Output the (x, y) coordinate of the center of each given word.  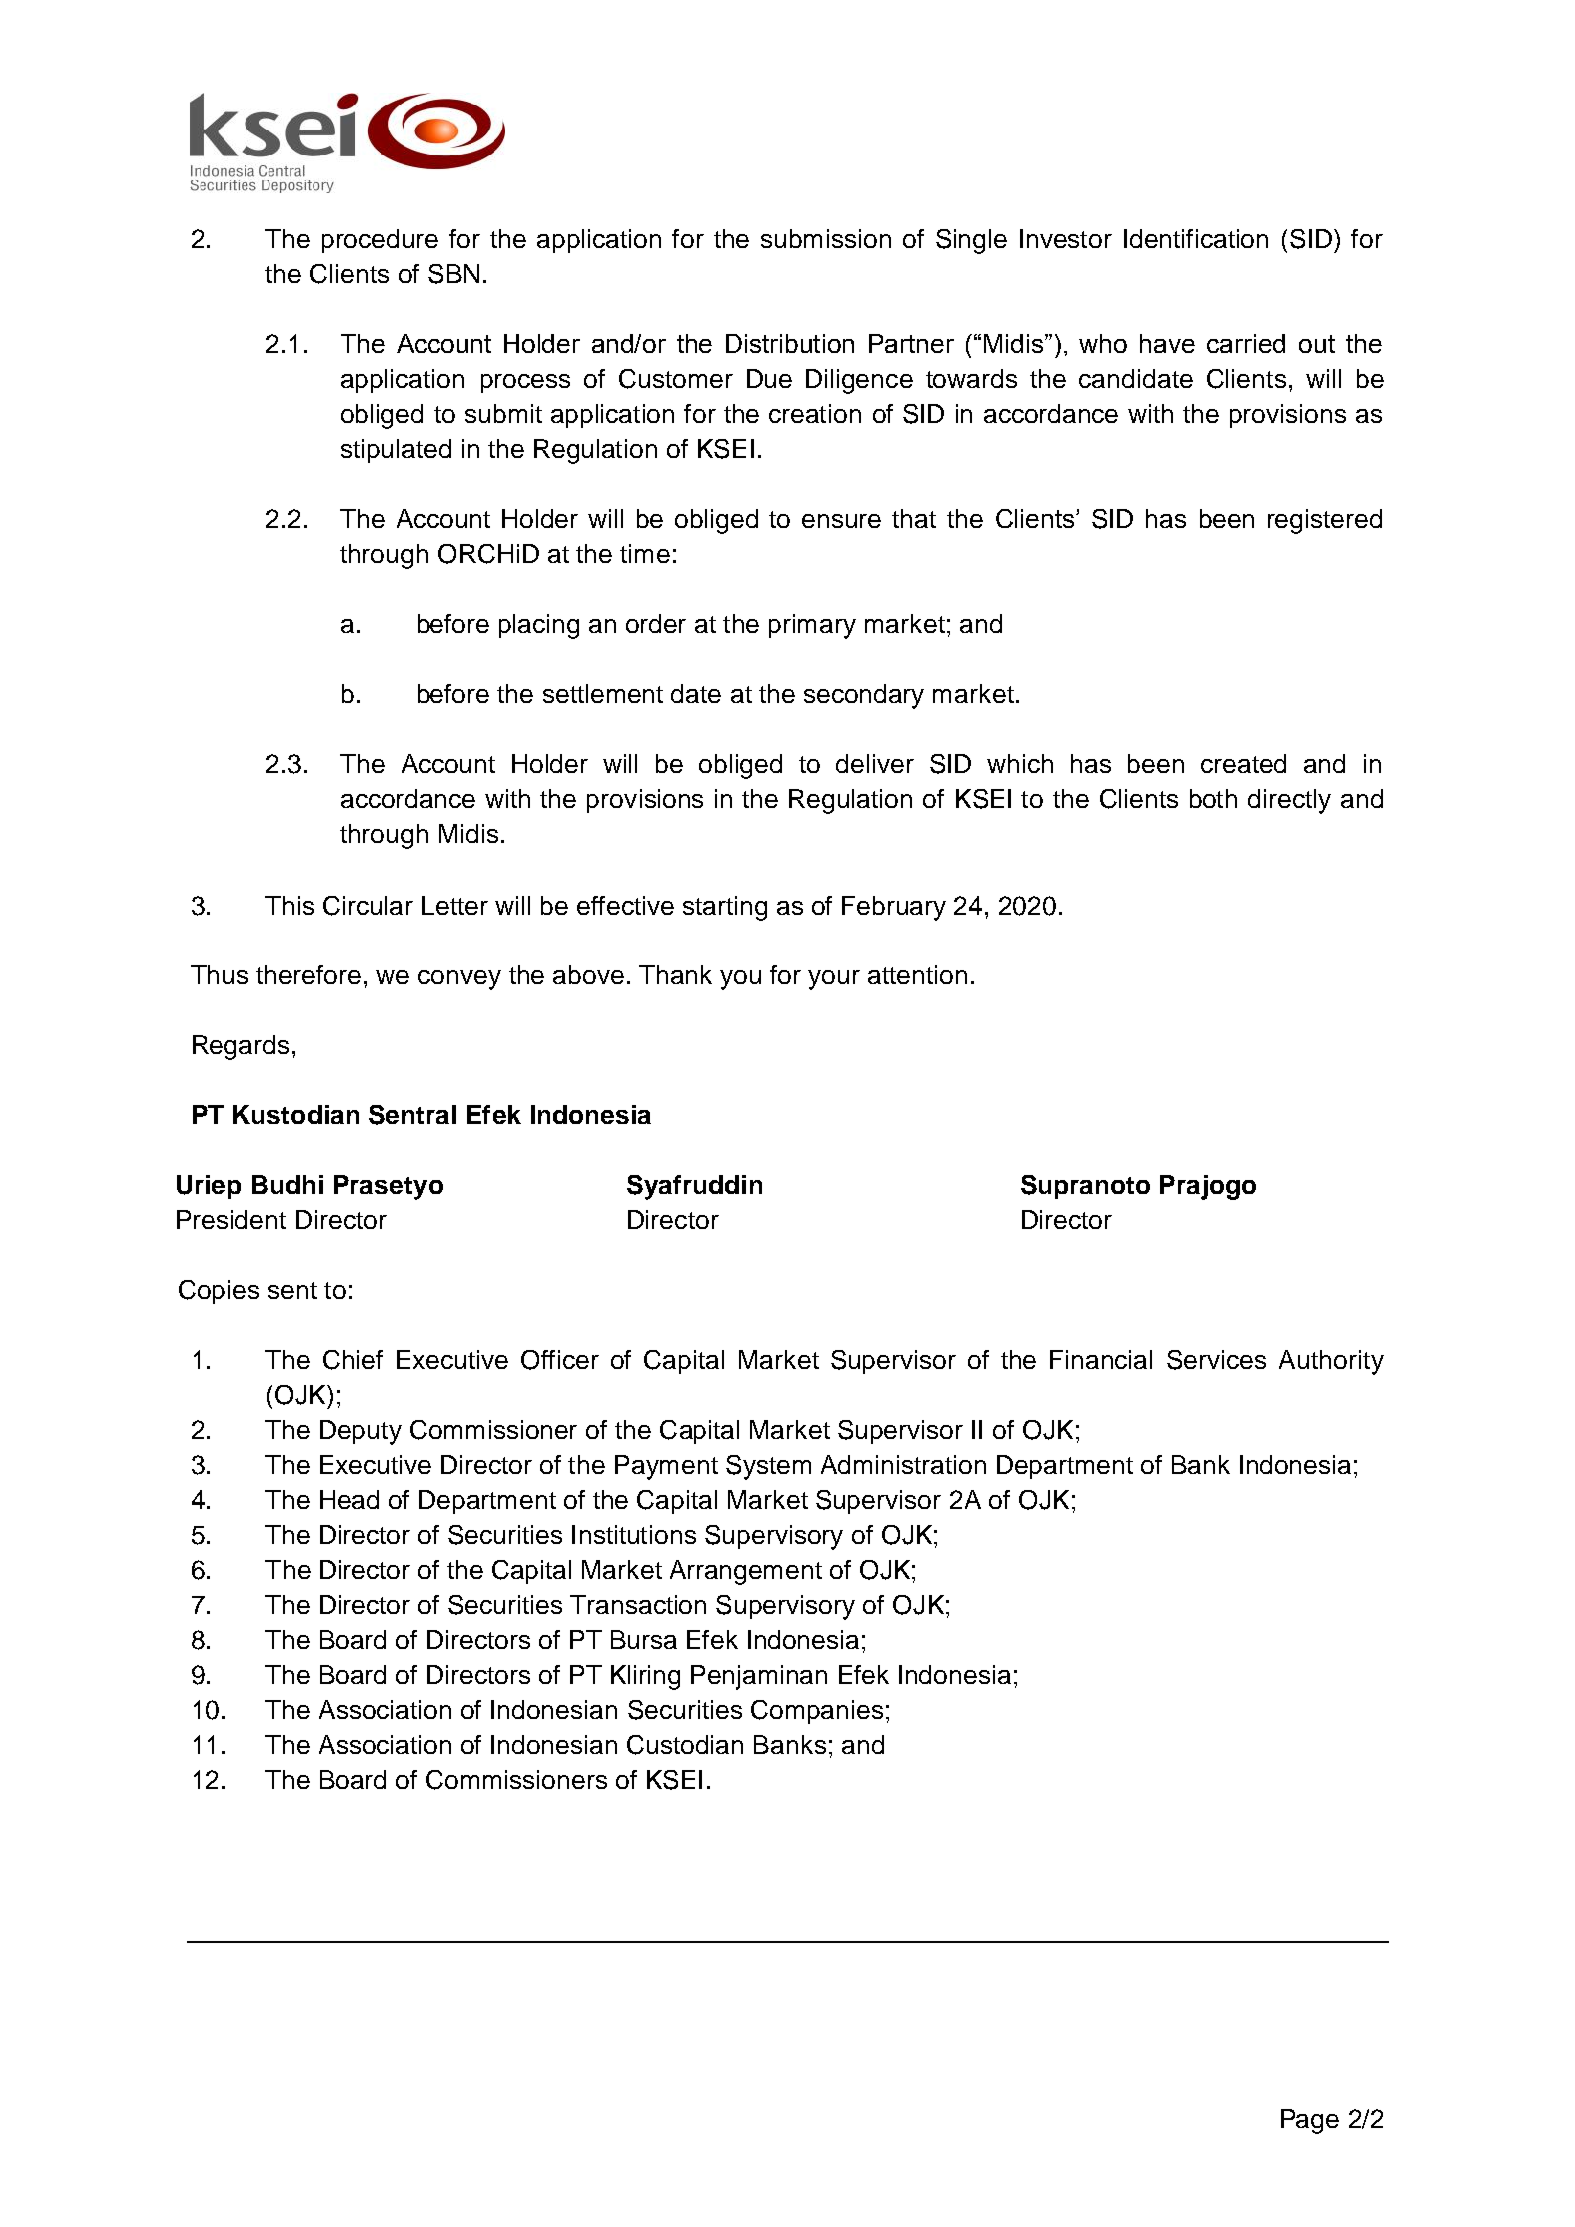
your (834, 980)
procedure (380, 241)
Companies (817, 1712)
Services (1216, 1360)
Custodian (685, 1745)
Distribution (790, 343)
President (231, 1219)
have (1167, 343)
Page (1310, 2121)
